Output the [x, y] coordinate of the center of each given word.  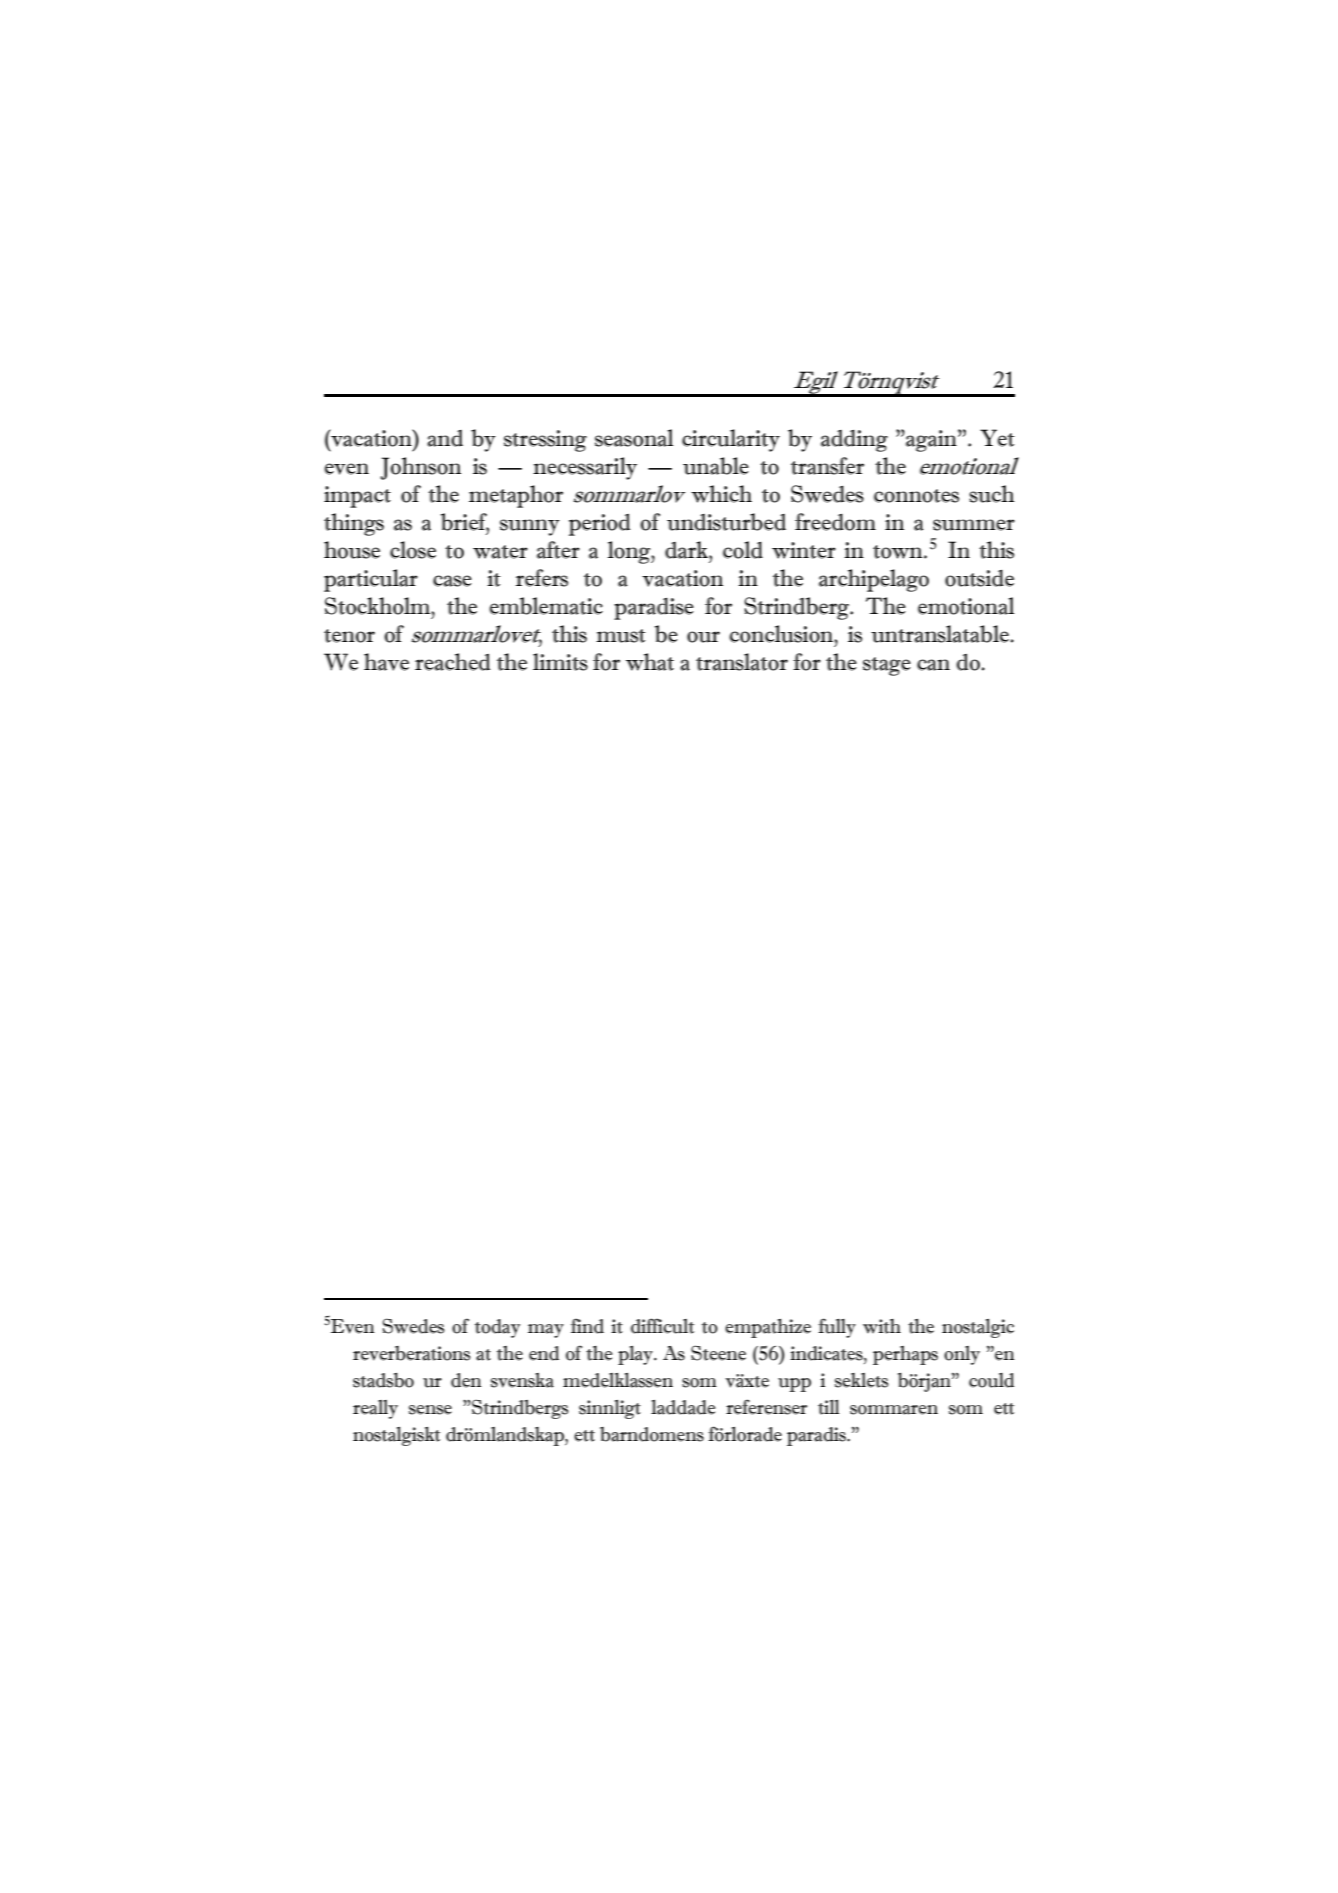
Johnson [420, 468]
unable [716, 466]
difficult [662, 1326]
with [882, 1326]
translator [742, 662]
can [933, 665]
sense [430, 1410]
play [636, 1355]
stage [887, 666]
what [650, 662]
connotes [916, 496]
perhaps [905, 1355]
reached [453, 662]
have [386, 662]
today [497, 1328]
